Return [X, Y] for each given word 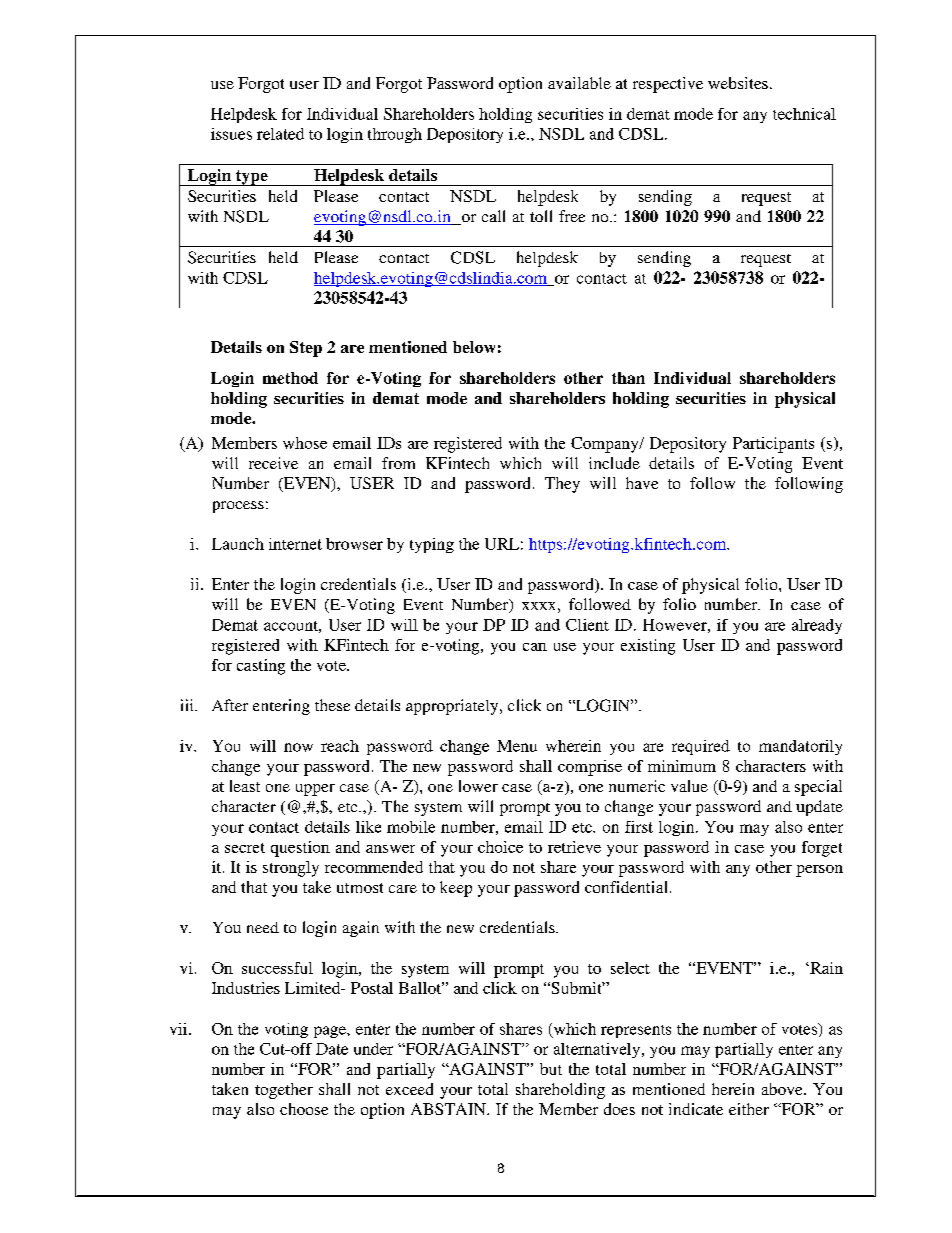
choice [500, 847]
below [474, 347]
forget [822, 849]
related [280, 134]
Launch [238, 544]
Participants [773, 445]
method [290, 378]
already [817, 626]
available [579, 83]
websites [738, 83]
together [284, 1091]
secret [245, 848]
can [535, 647]
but [551, 1069]
